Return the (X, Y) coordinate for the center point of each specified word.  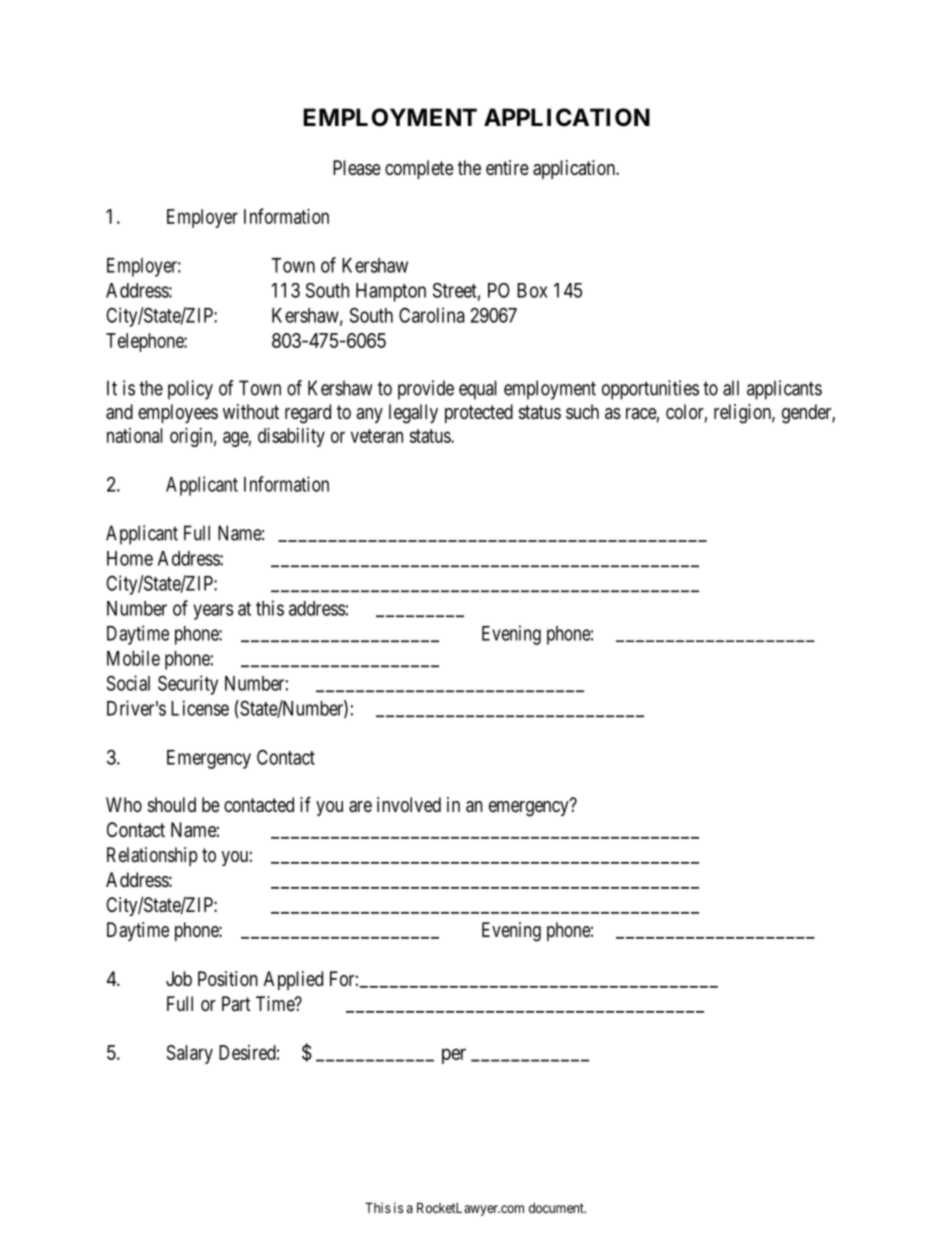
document (557, 1208)
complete (419, 169)
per (454, 1056)
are (360, 807)
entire (507, 167)
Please (357, 168)
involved (409, 804)
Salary (190, 1054)
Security (188, 685)
